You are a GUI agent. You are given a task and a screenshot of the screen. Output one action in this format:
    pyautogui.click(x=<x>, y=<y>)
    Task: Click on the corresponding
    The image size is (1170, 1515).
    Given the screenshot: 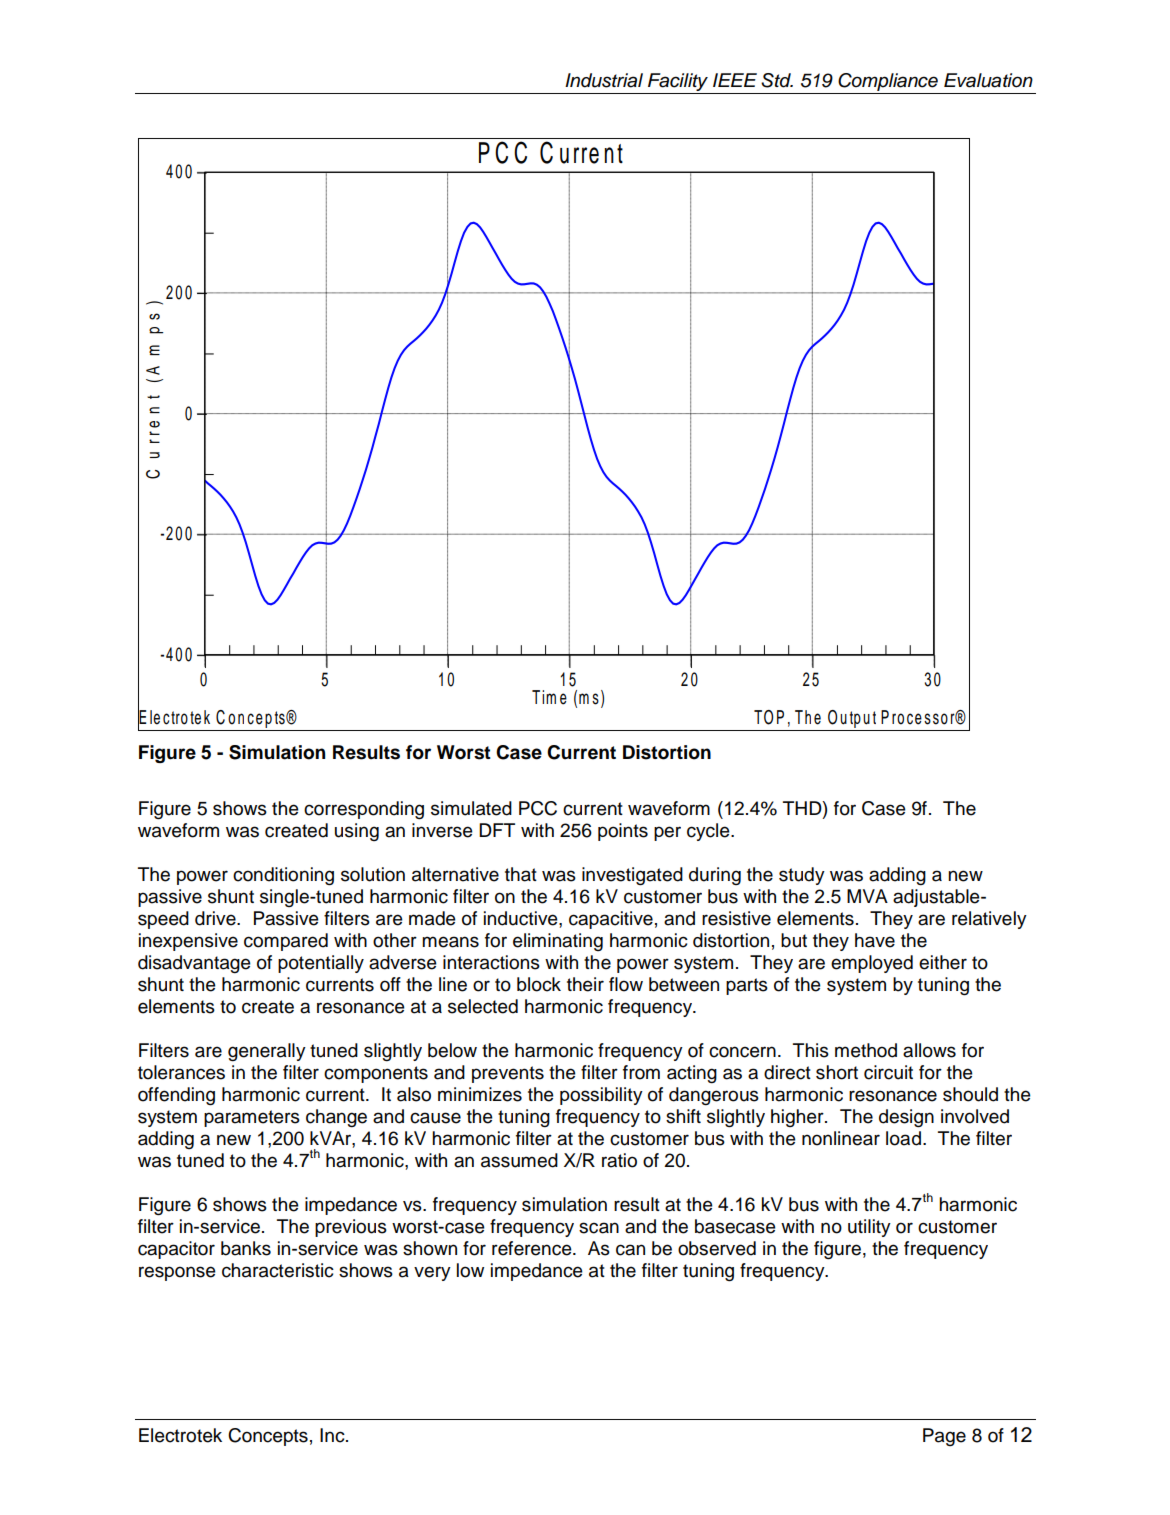 What is the action you would take?
    pyautogui.click(x=364, y=810)
